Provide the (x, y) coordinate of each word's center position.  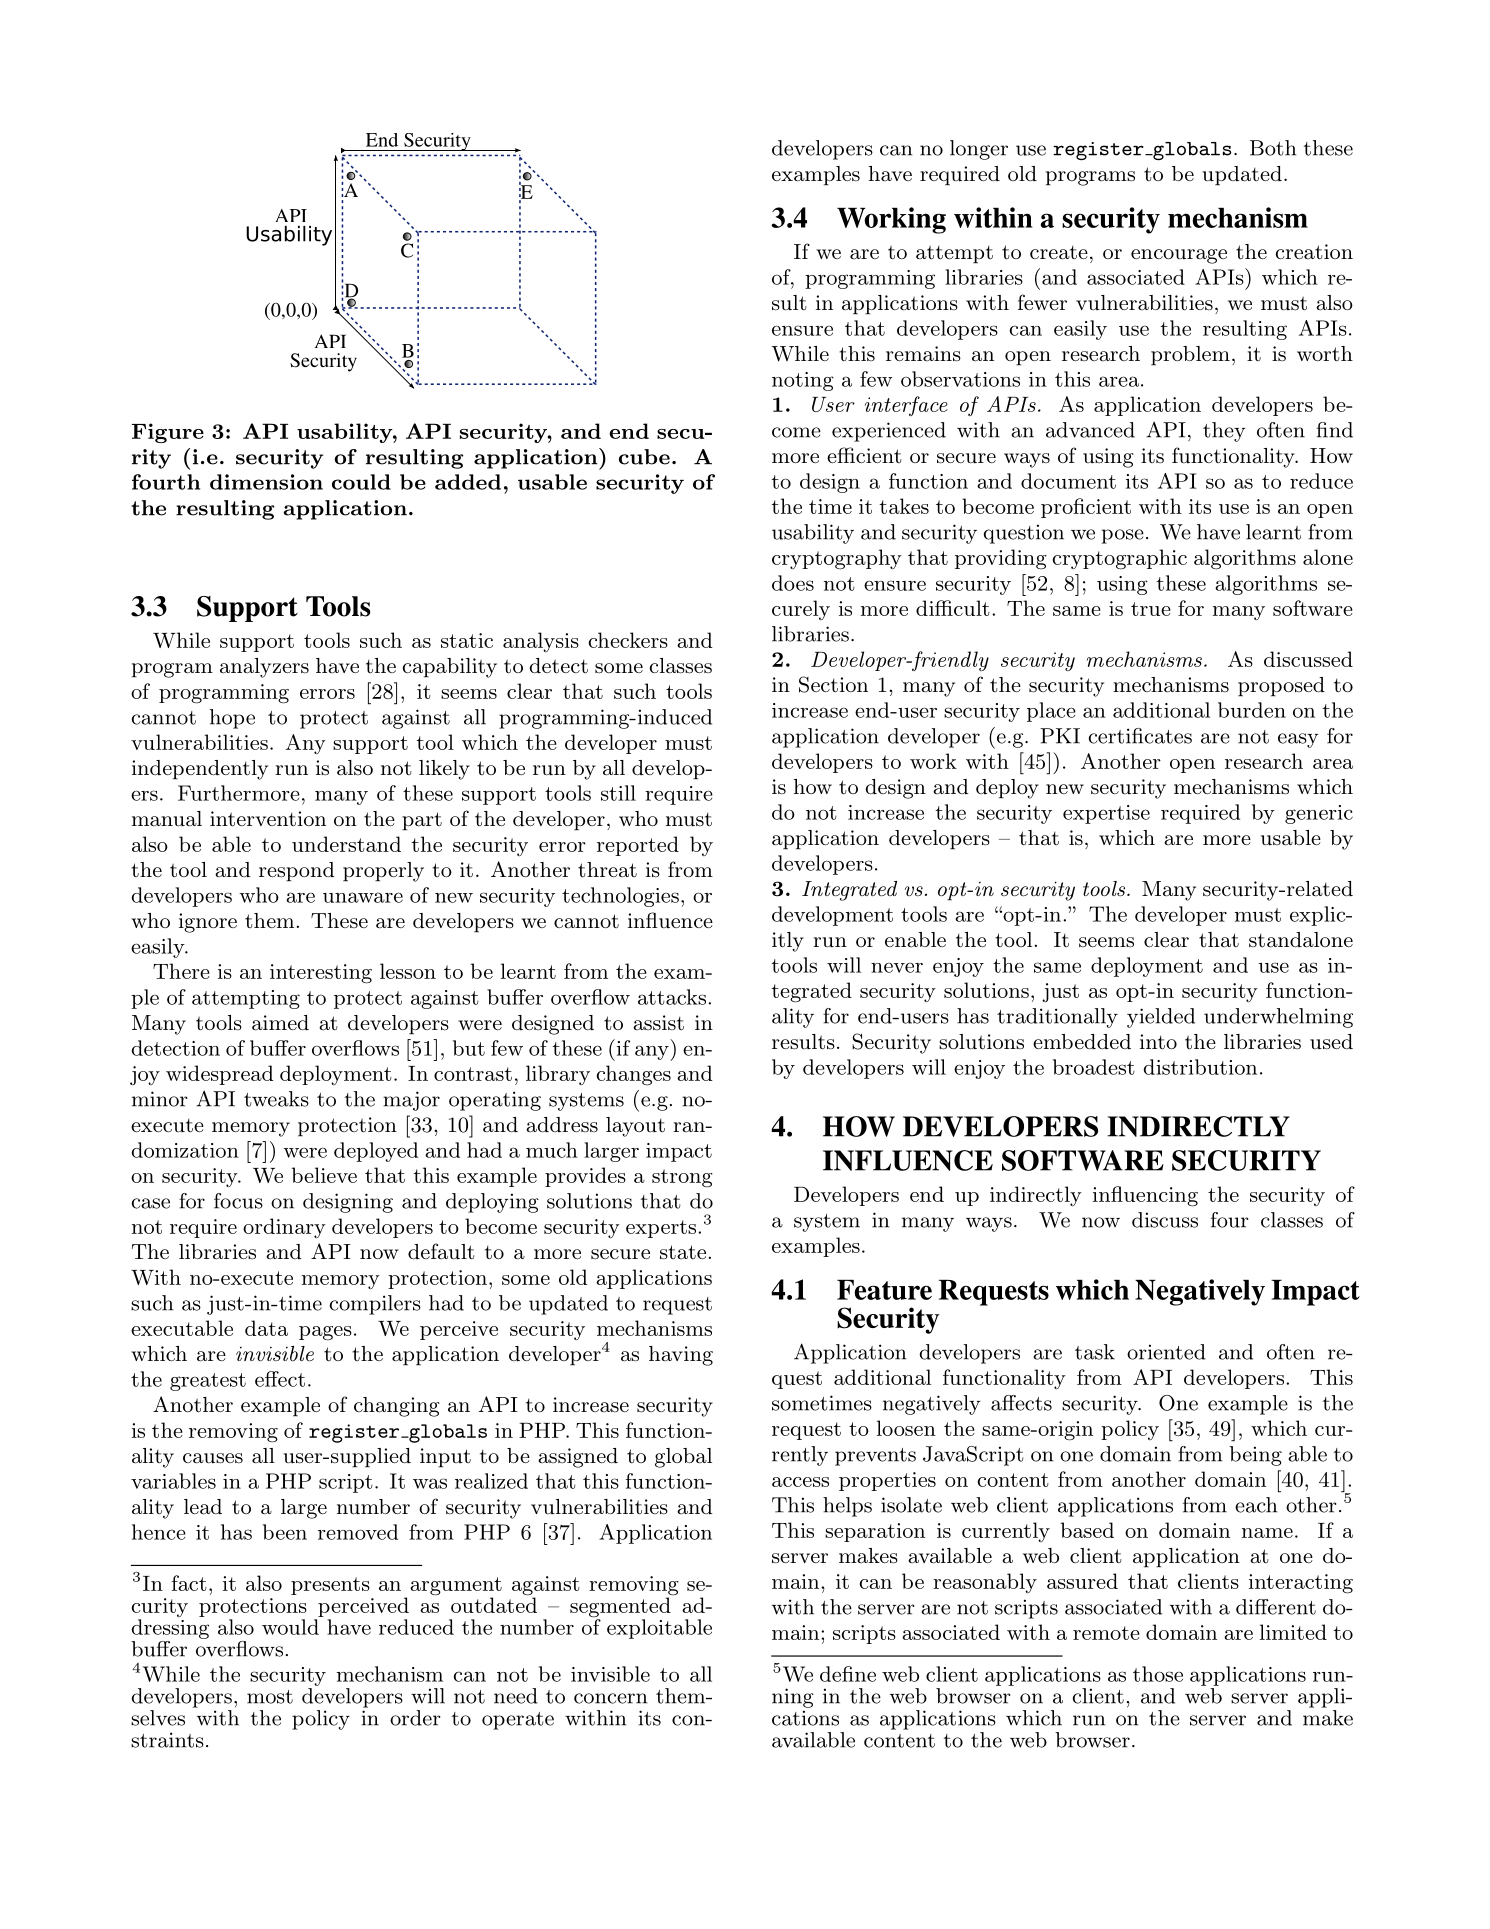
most (270, 1697)
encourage (1179, 256)
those (1158, 1674)
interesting (321, 974)
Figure (168, 433)
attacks (673, 997)
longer (979, 150)
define (848, 1674)
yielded (1161, 1018)
